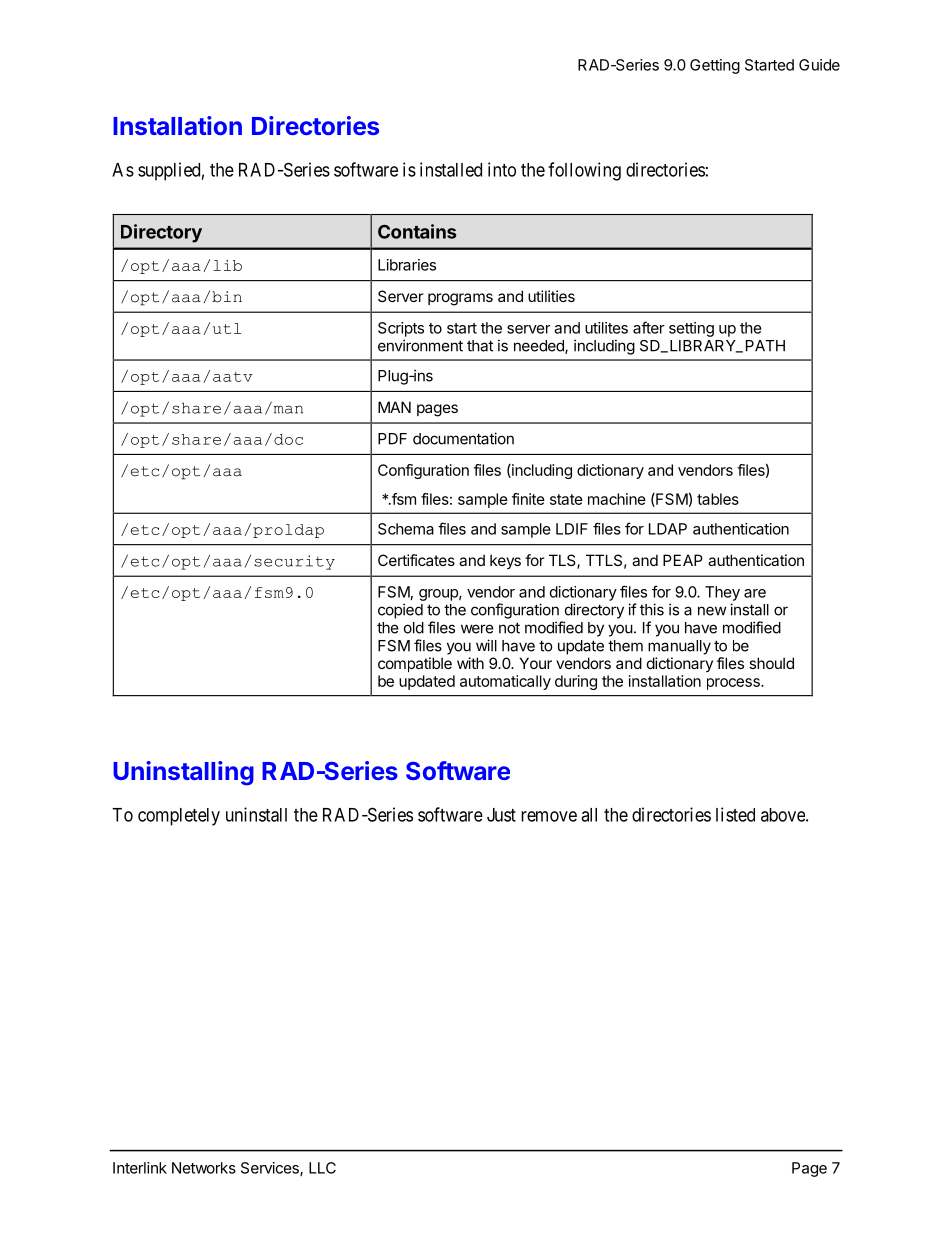 This page has width=952, height=1233. Describe the element at coordinates (322, 1168) in the page. I see `LLC` at that location.
